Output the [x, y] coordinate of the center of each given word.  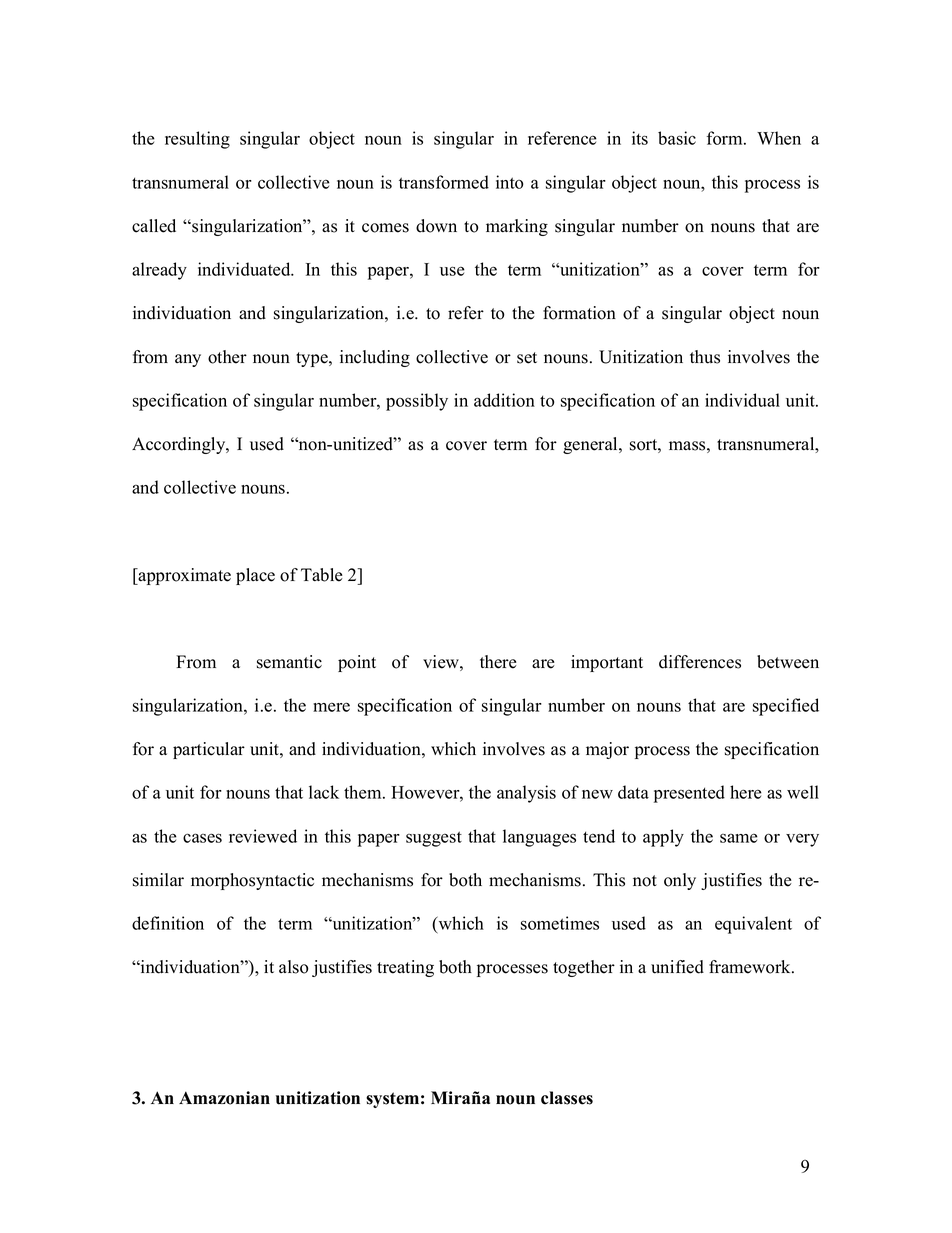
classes [567, 1098]
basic [677, 138]
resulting [197, 140]
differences [700, 662]
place [255, 576]
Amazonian [224, 1098]
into [509, 182]
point [357, 663]
